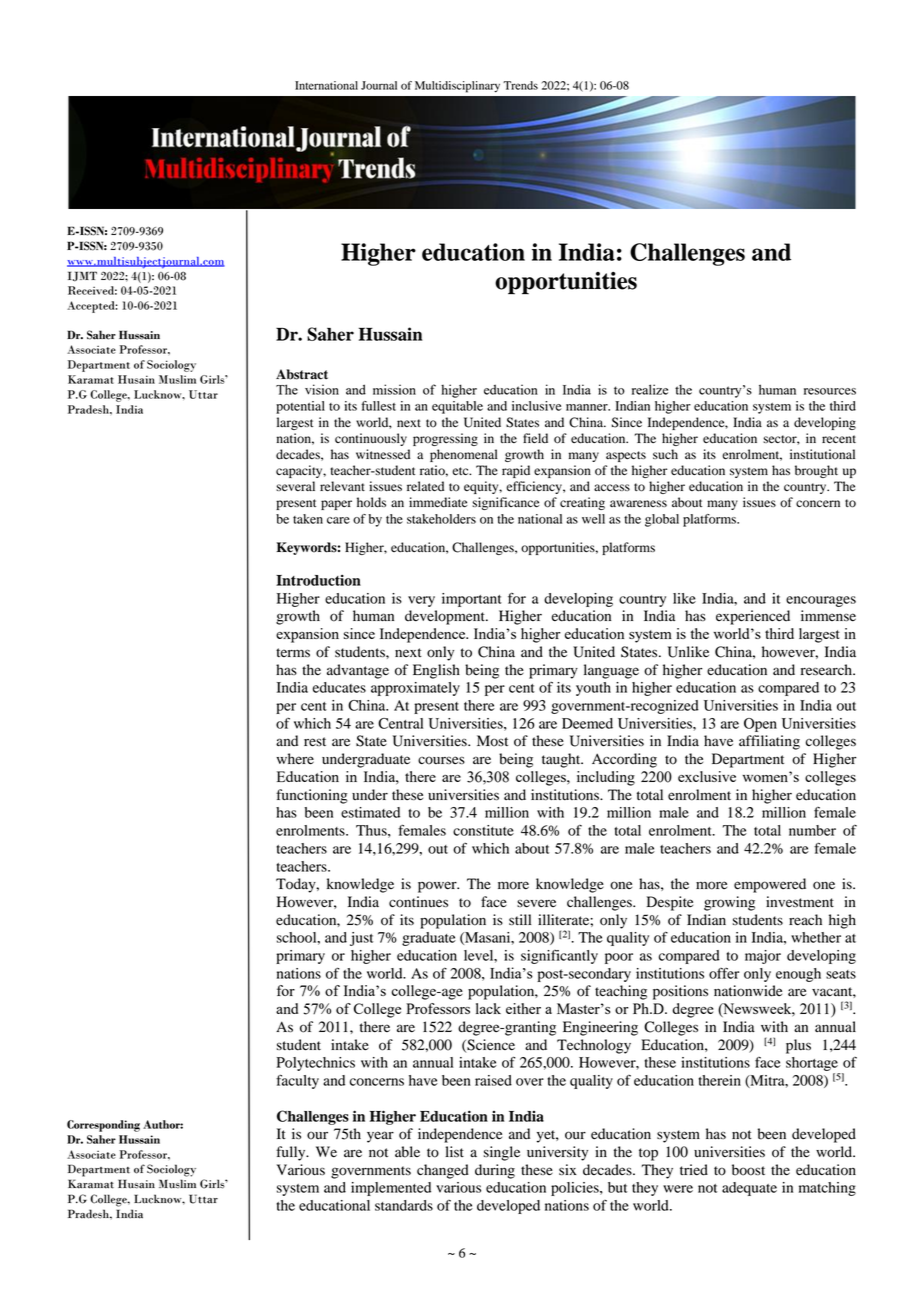 The height and width of the screenshot is (1307, 924). I want to click on Multidisciplinary, so click(457, 87).
